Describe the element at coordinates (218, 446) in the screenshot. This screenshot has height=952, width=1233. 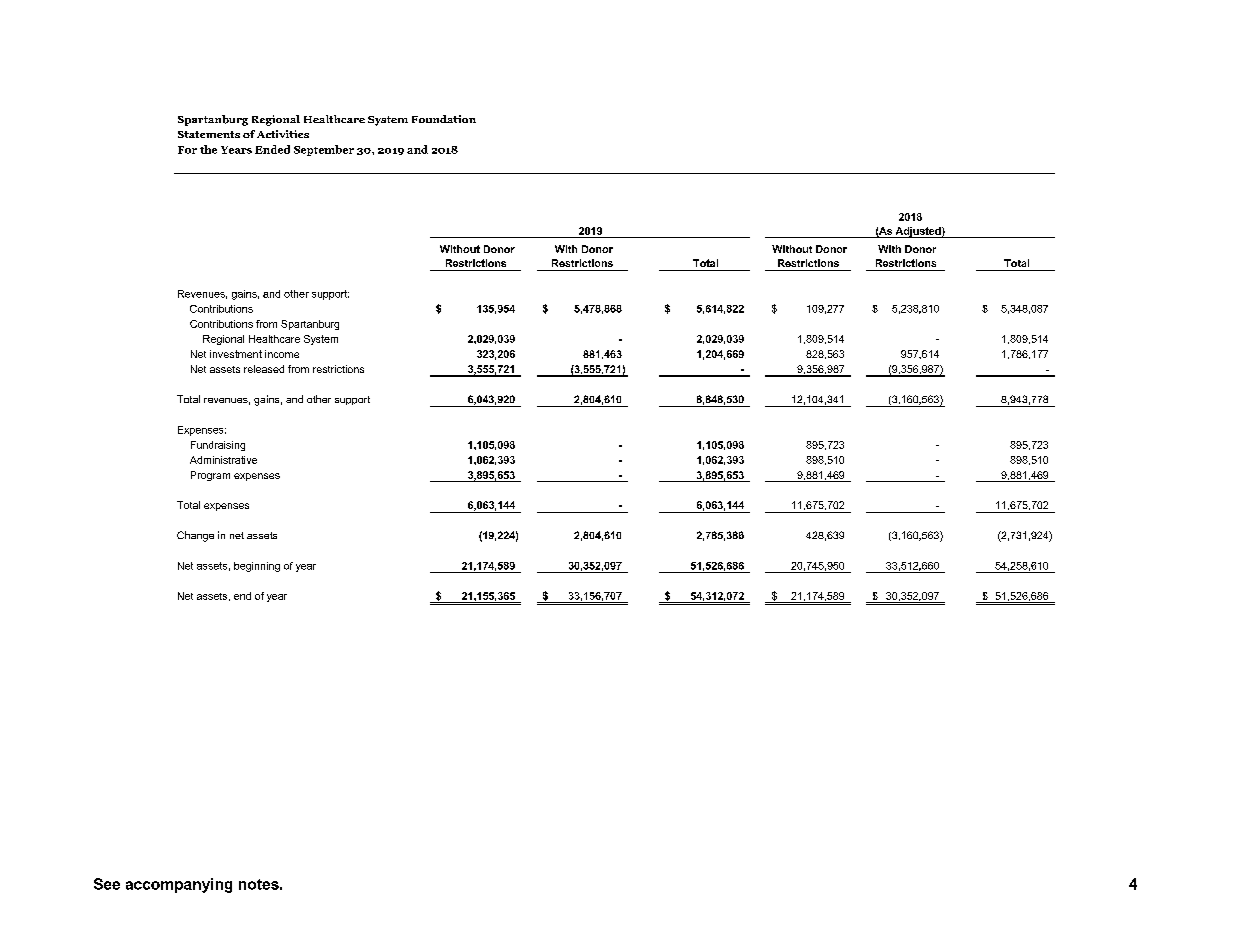
I see `Fundraising` at that location.
